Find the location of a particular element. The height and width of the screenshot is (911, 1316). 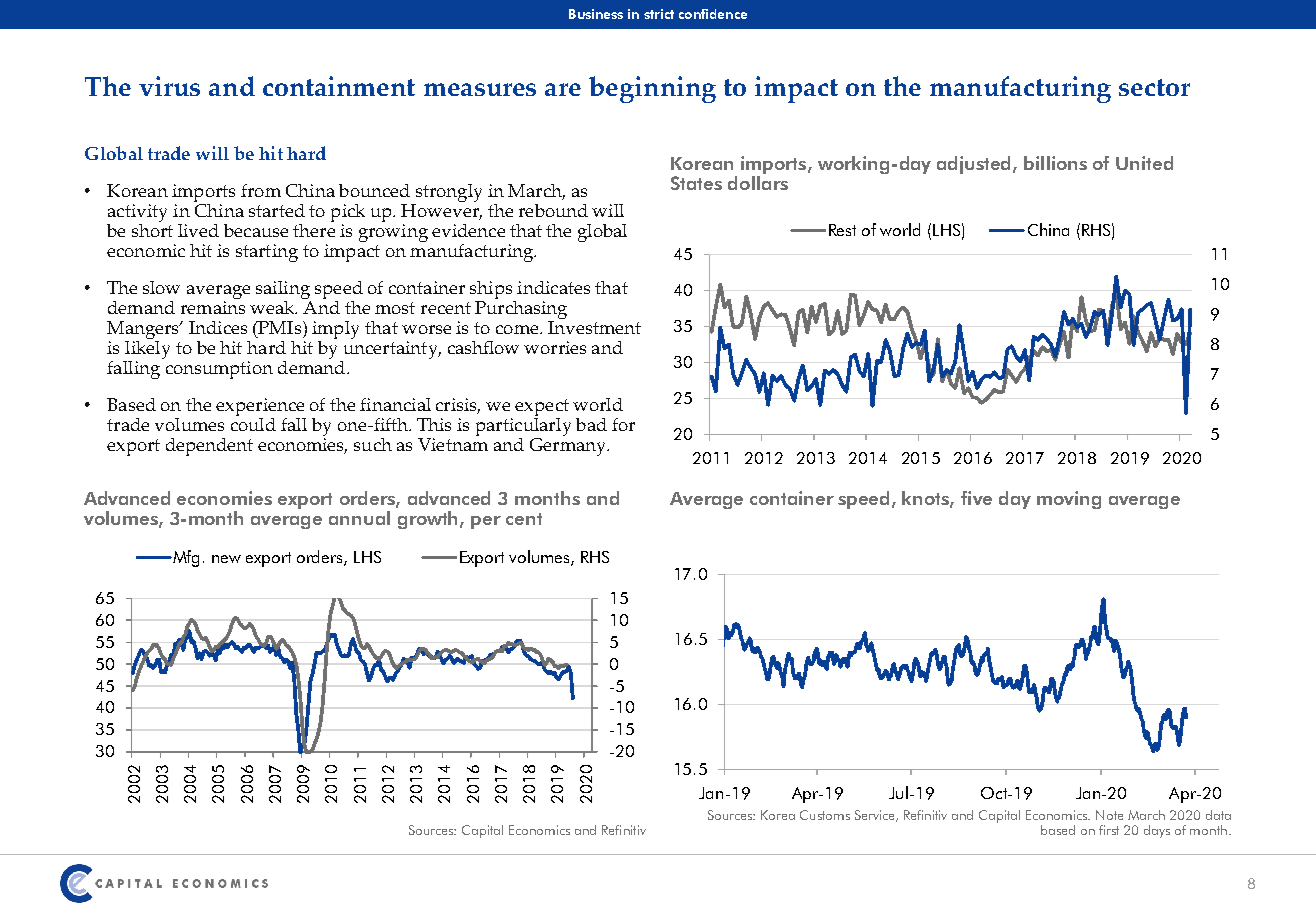

containment is located at coordinates (339, 86).
